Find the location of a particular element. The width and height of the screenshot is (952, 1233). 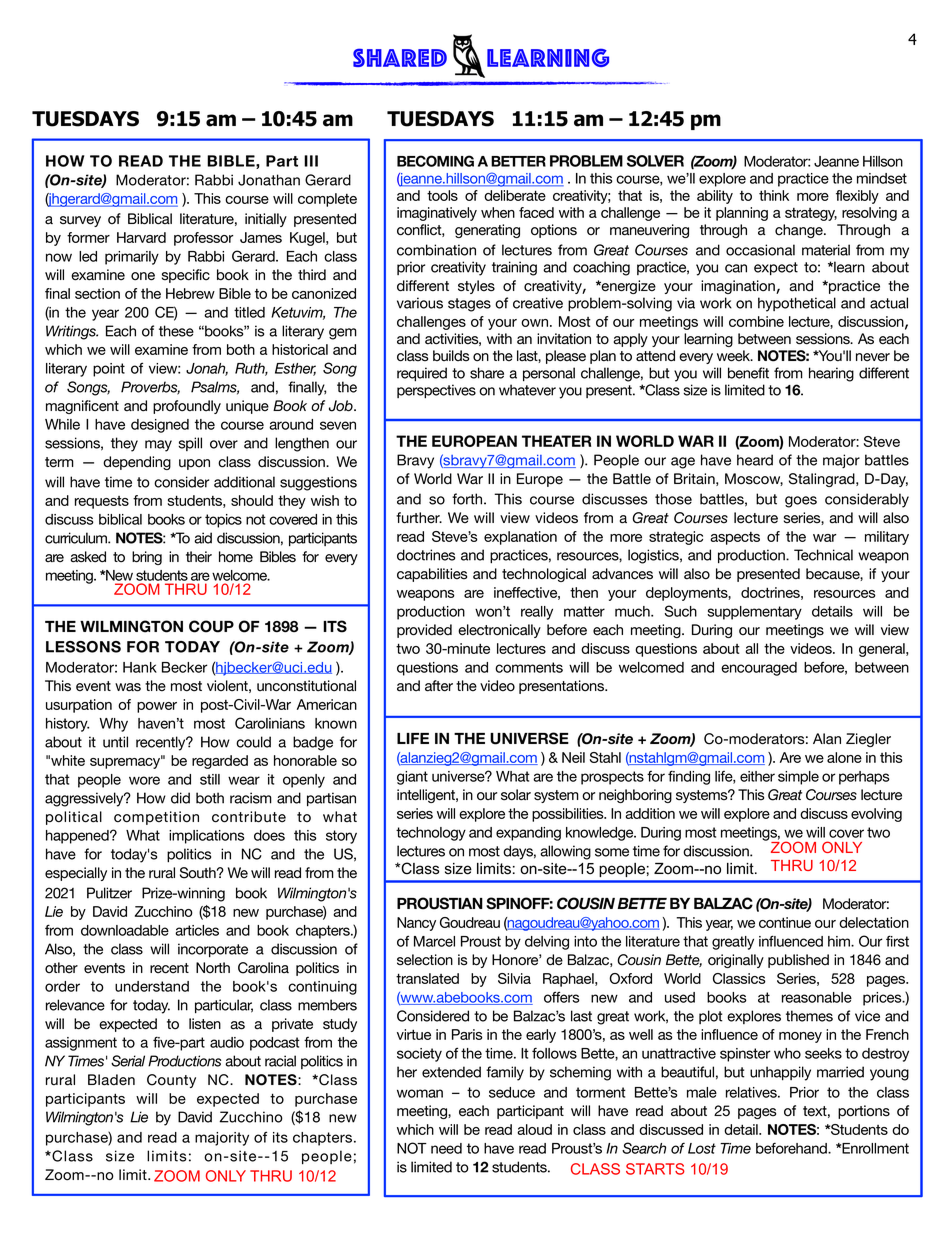

seduce is located at coordinates (512, 1092).
